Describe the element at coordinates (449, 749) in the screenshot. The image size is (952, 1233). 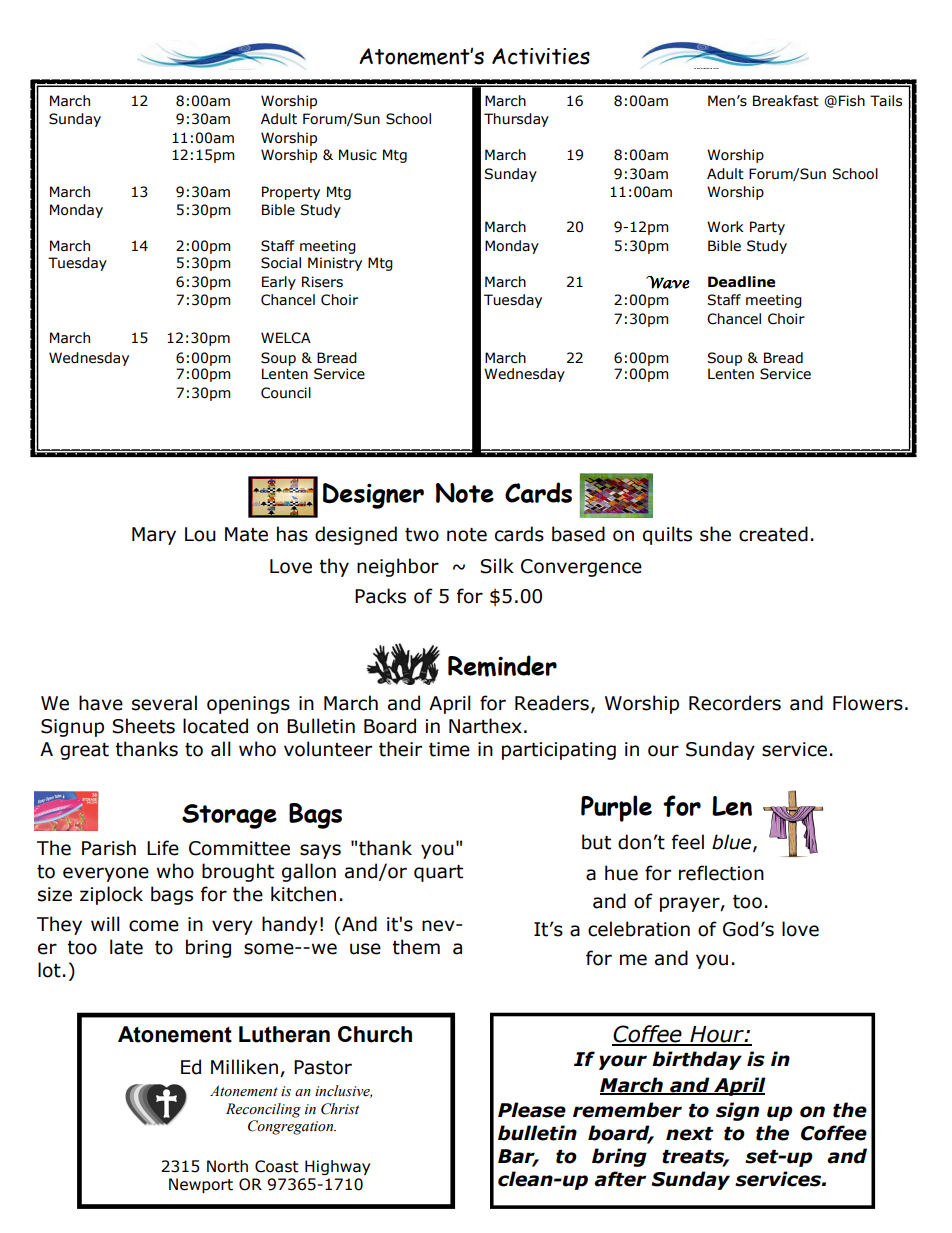
I see `time` at that location.
